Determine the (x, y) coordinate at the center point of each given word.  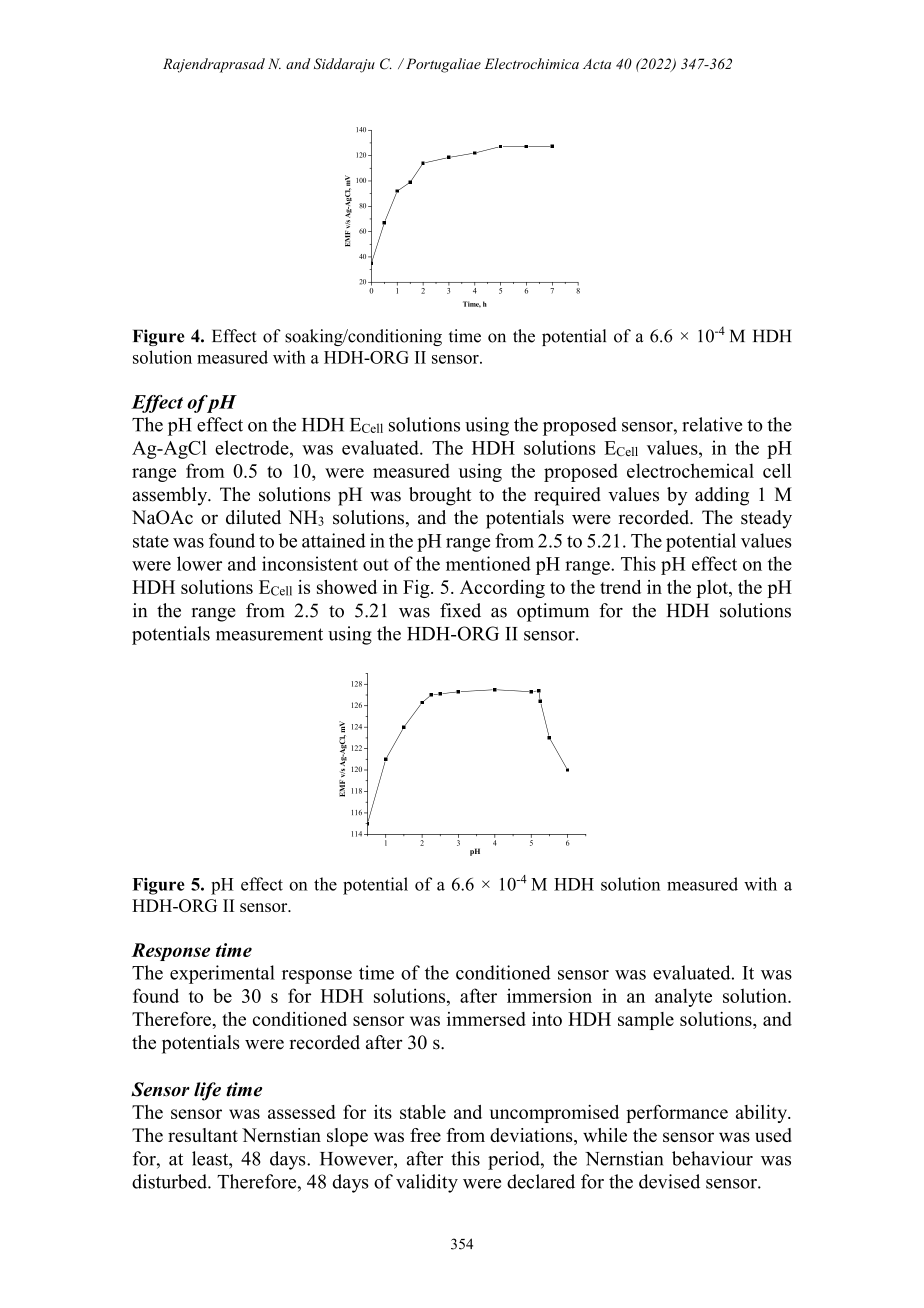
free (425, 1135)
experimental (222, 974)
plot (713, 589)
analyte (683, 997)
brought (440, 496)
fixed (460, 610)
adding (722, 496)
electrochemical (690, 470)
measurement (269, 634)
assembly (171, 496)
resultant (203, 1135)
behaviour (712, 1158)
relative (712, 424)
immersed (486, 1019)
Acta (597, 64)
